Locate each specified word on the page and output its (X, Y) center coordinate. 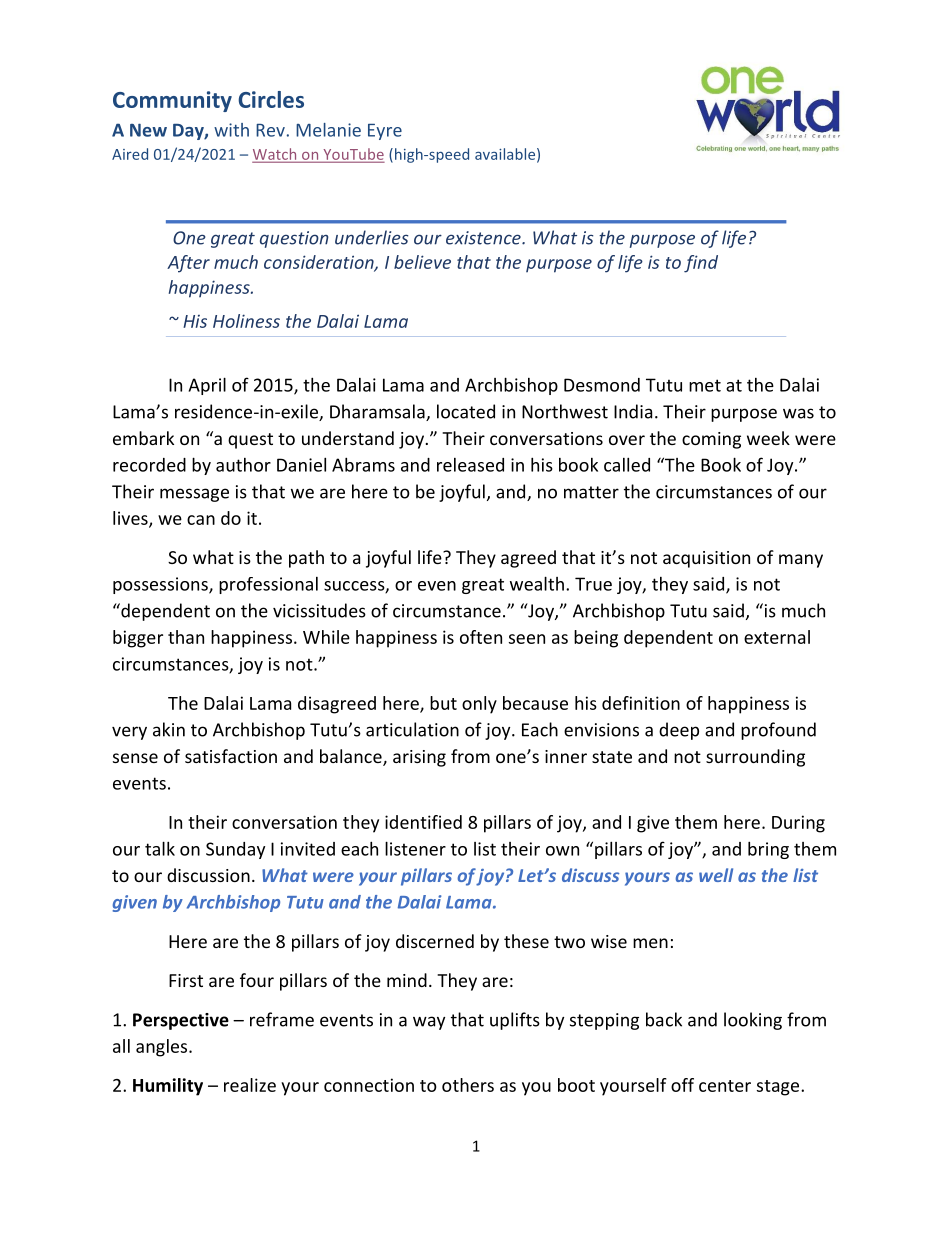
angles (163, 1048)
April (207, 386)
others (468, 1085)
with (231, 130)
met (705, 385)
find (701, 264)
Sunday (235, 850)
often (481, 637)
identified (423, 822)
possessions (161, 585)
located (466, 411)
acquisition (706, 559)
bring (768, 850)
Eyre (385, 132)
